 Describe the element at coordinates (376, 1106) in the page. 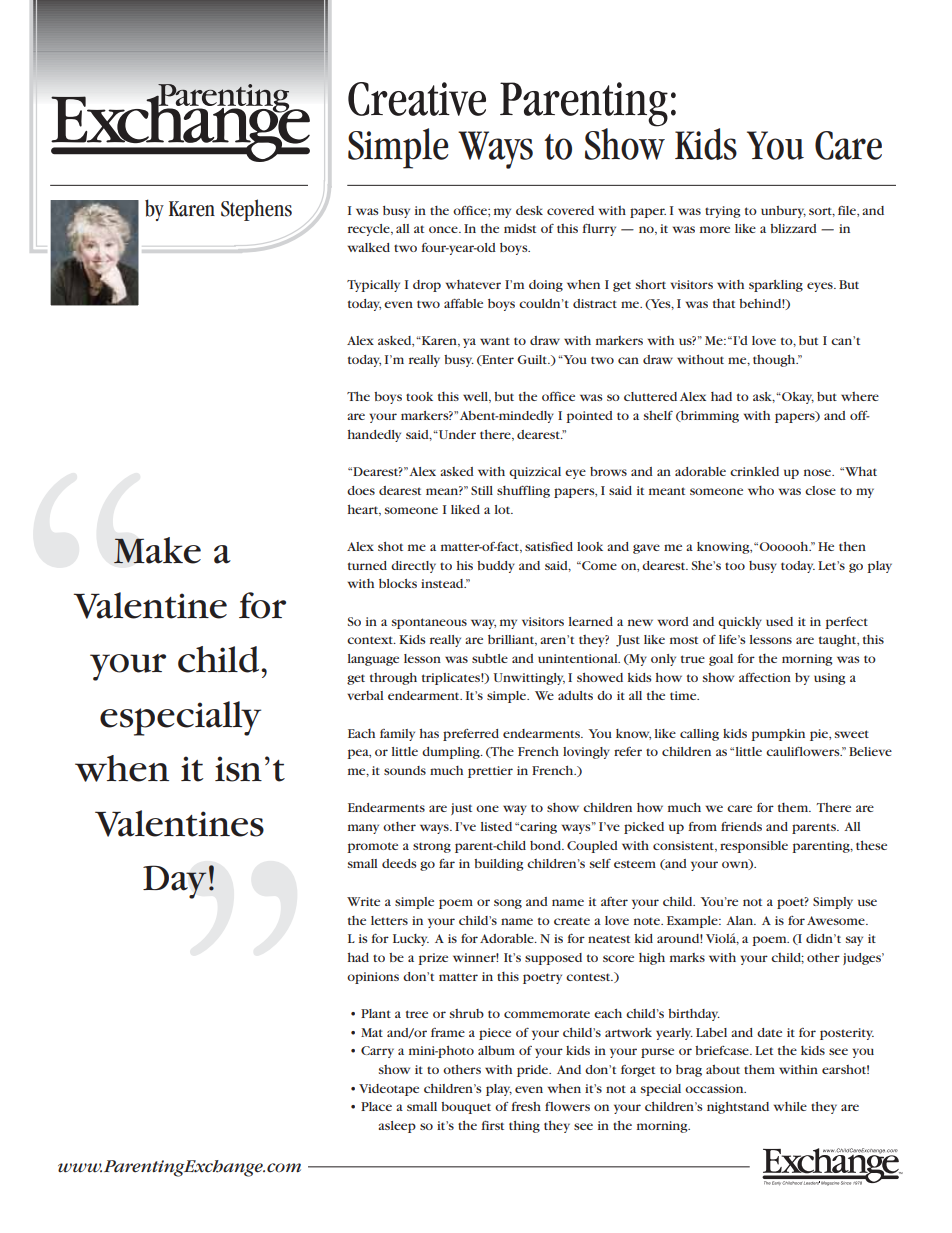

I see `Place` at that location.
